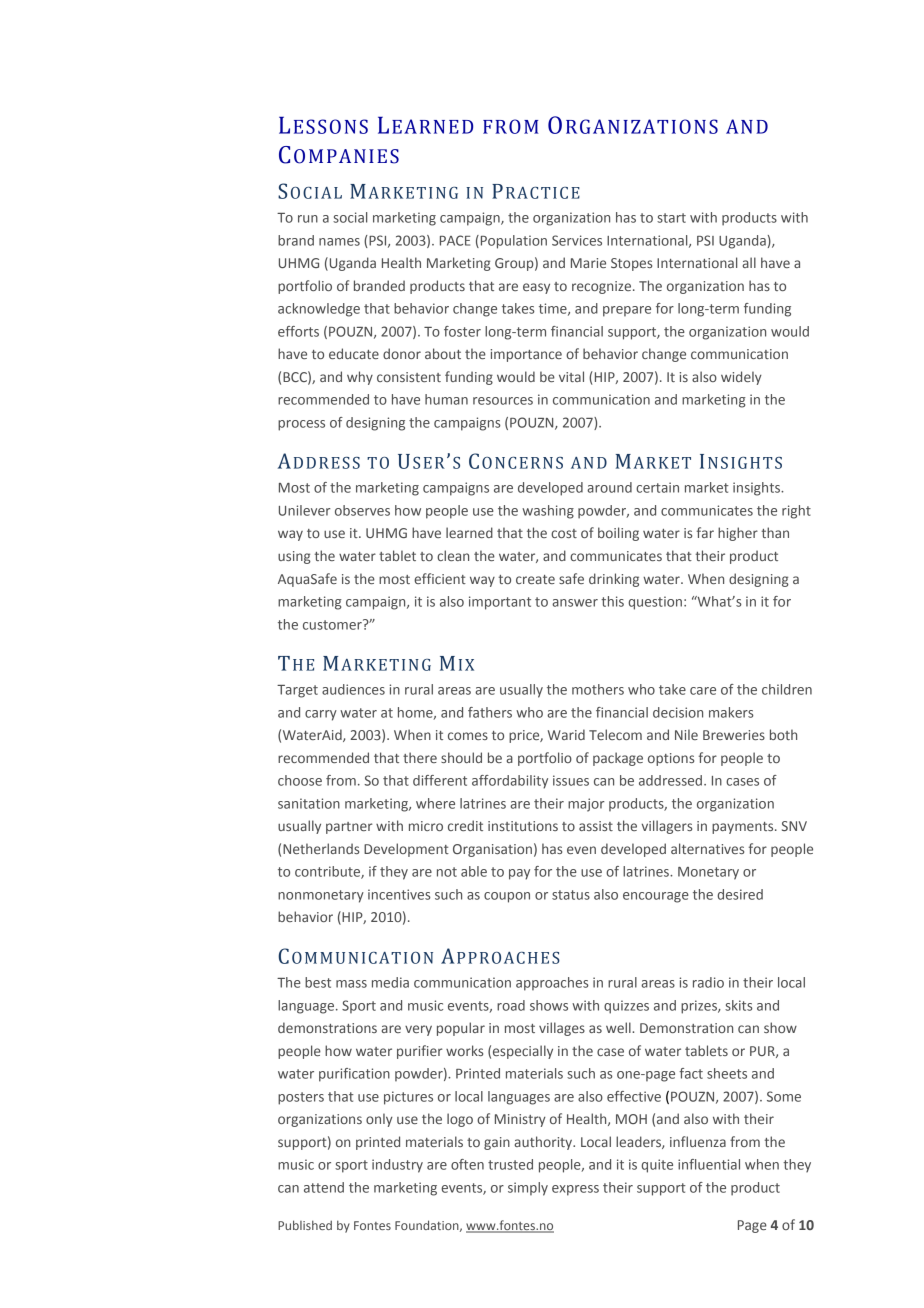 The image size is (924, 1308). I want to click on radio, so click(708, 982).
